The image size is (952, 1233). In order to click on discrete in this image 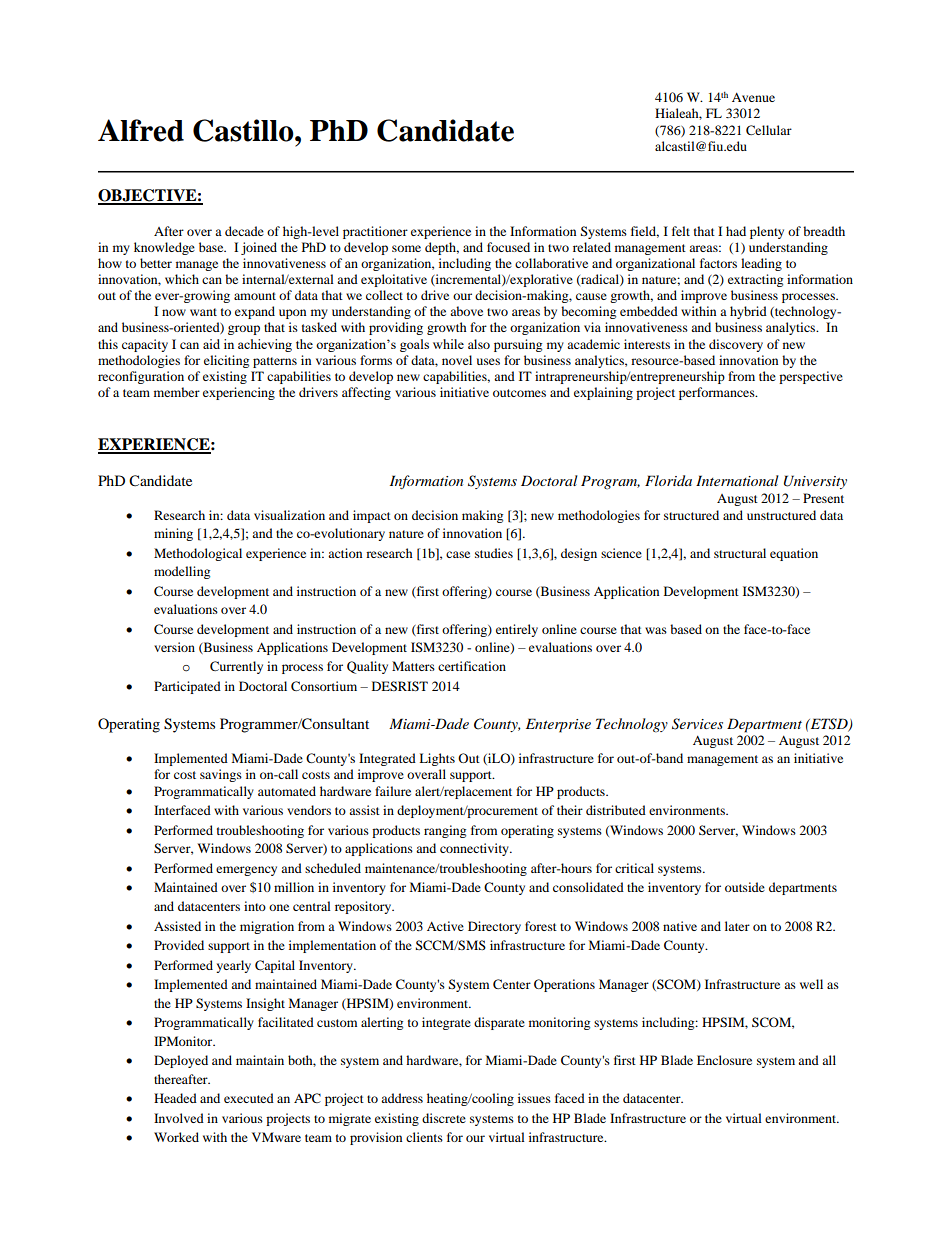, I will do `click(444, 1118)`.
